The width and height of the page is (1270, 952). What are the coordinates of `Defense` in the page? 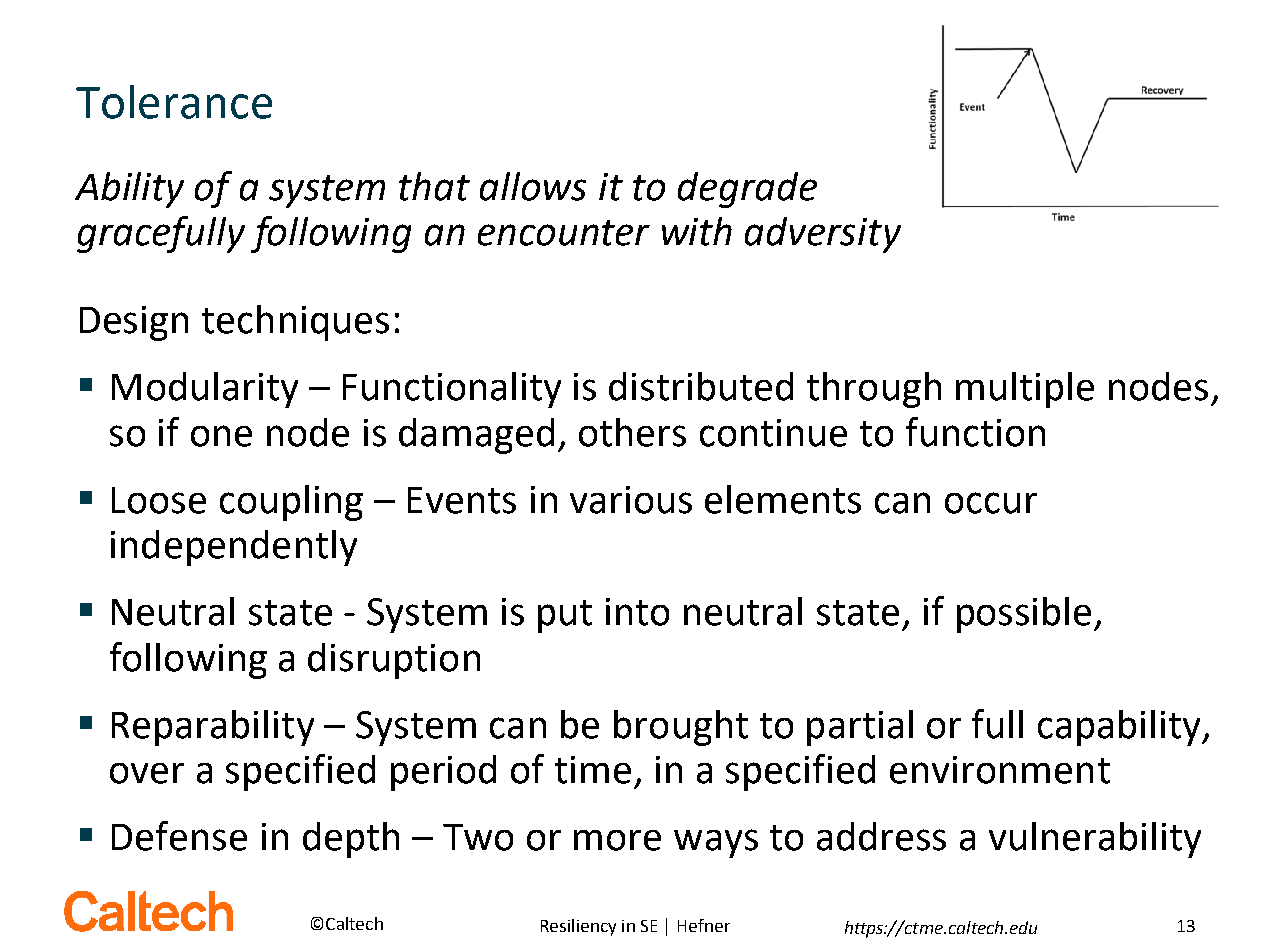 It's located at (179, 836).
